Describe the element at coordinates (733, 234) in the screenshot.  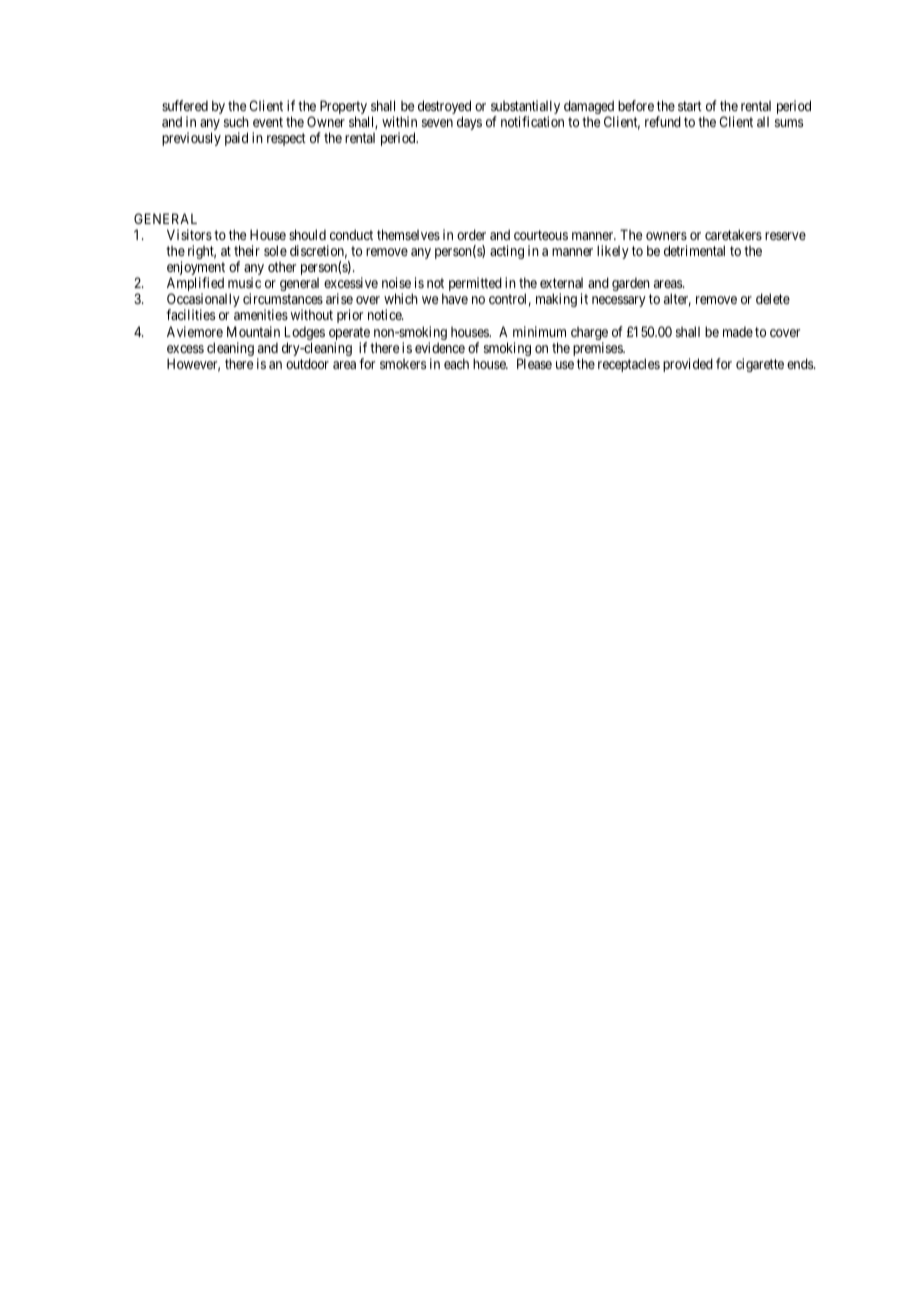
I see `caretakers` at that location.
